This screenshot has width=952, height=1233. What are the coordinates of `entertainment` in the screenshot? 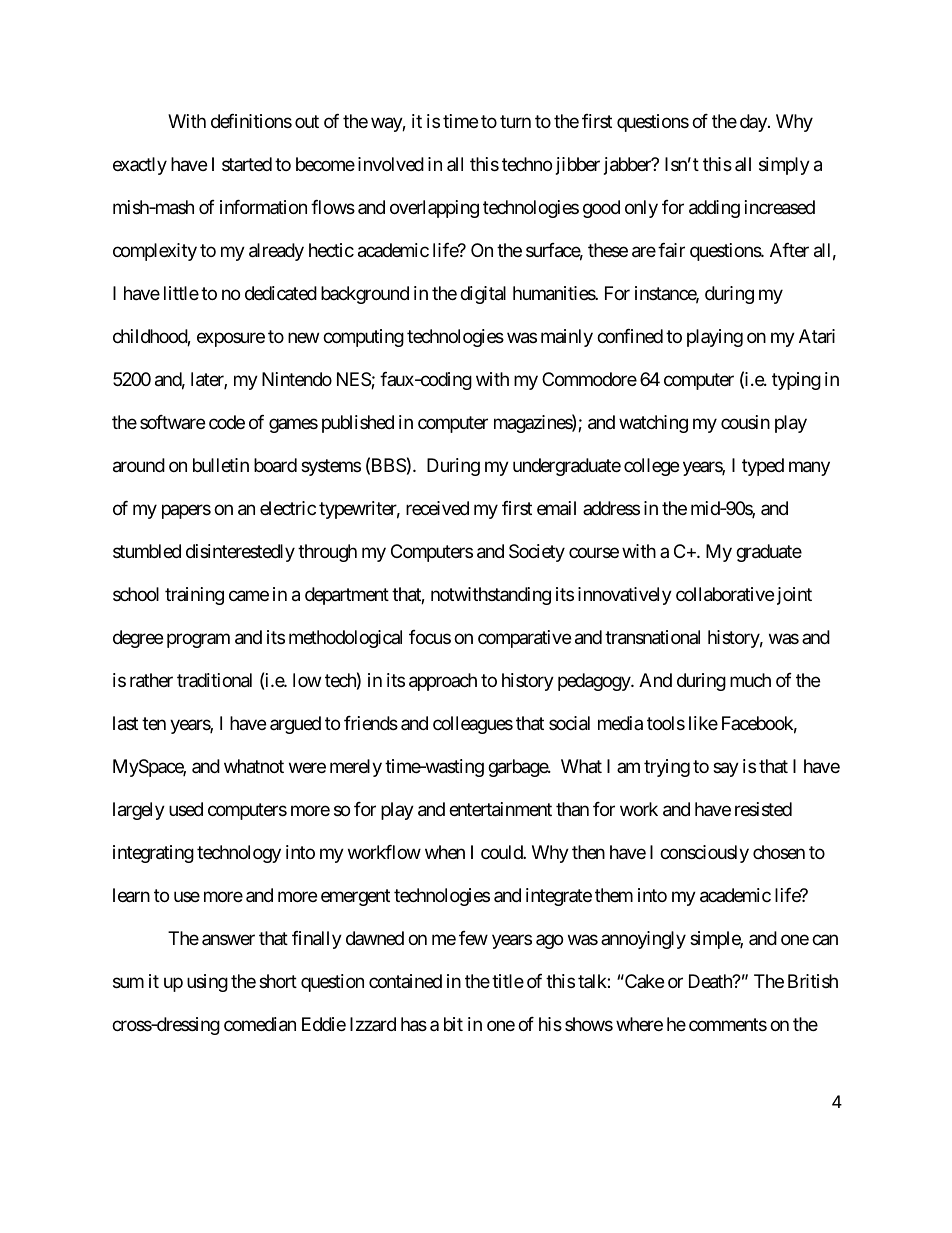 It's located at (500, 809).
